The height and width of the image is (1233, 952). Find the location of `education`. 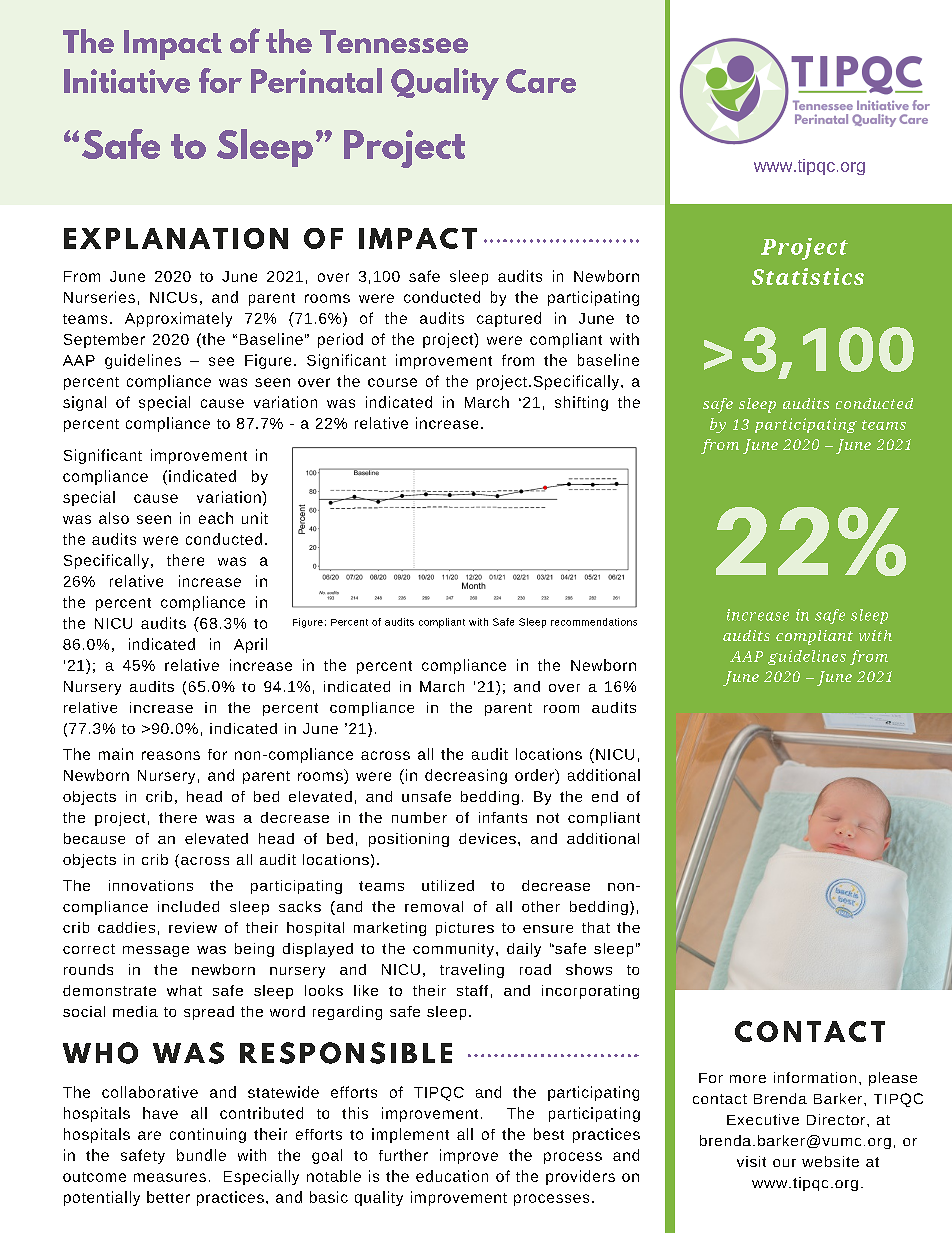

education is located at coordinates (452, 1176).
